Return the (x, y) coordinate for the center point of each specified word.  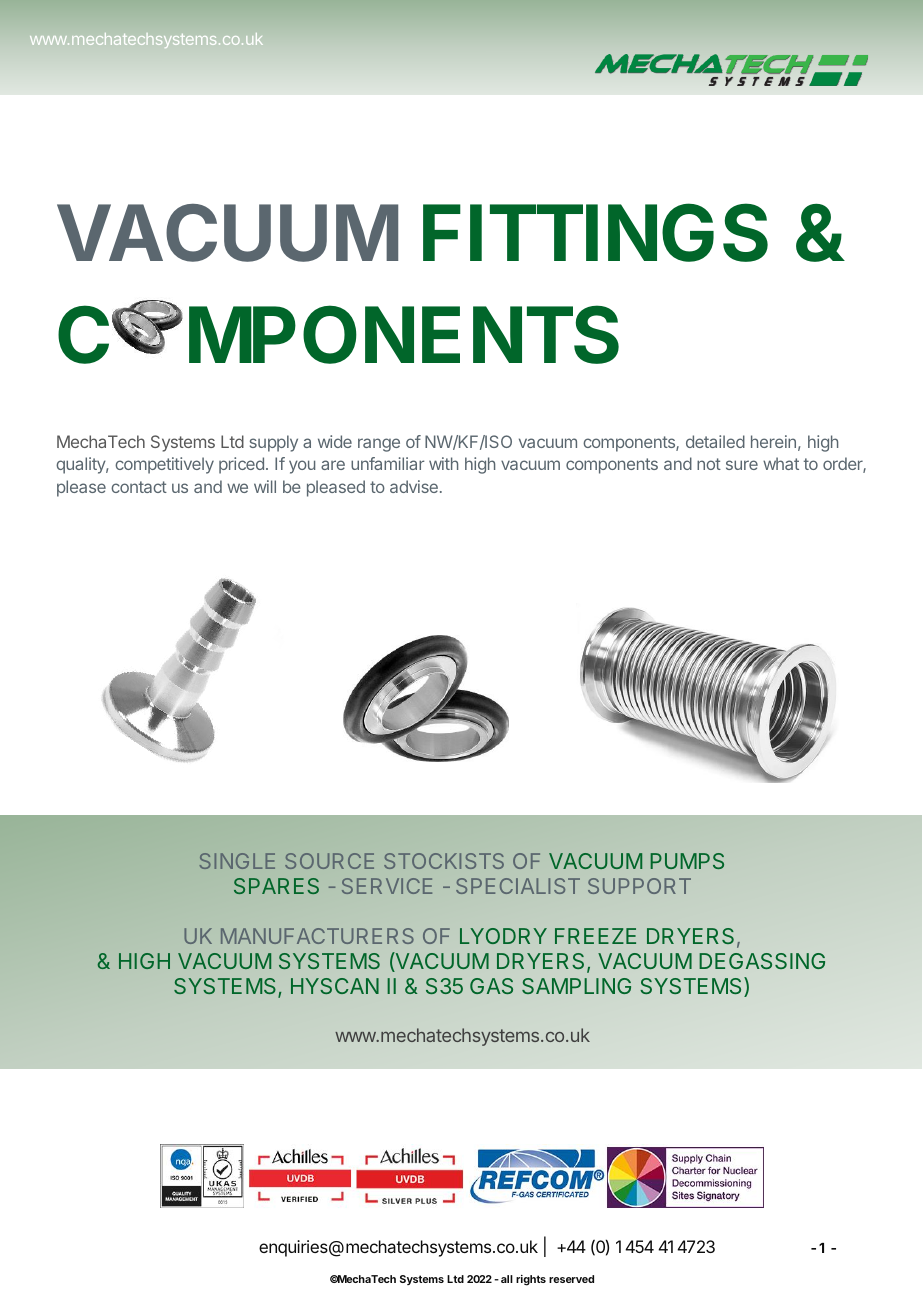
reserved (571, 1279)
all (507, 1279)
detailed (715, 441)
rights (531, 1280)
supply (274, 443)
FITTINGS (595, 232)
